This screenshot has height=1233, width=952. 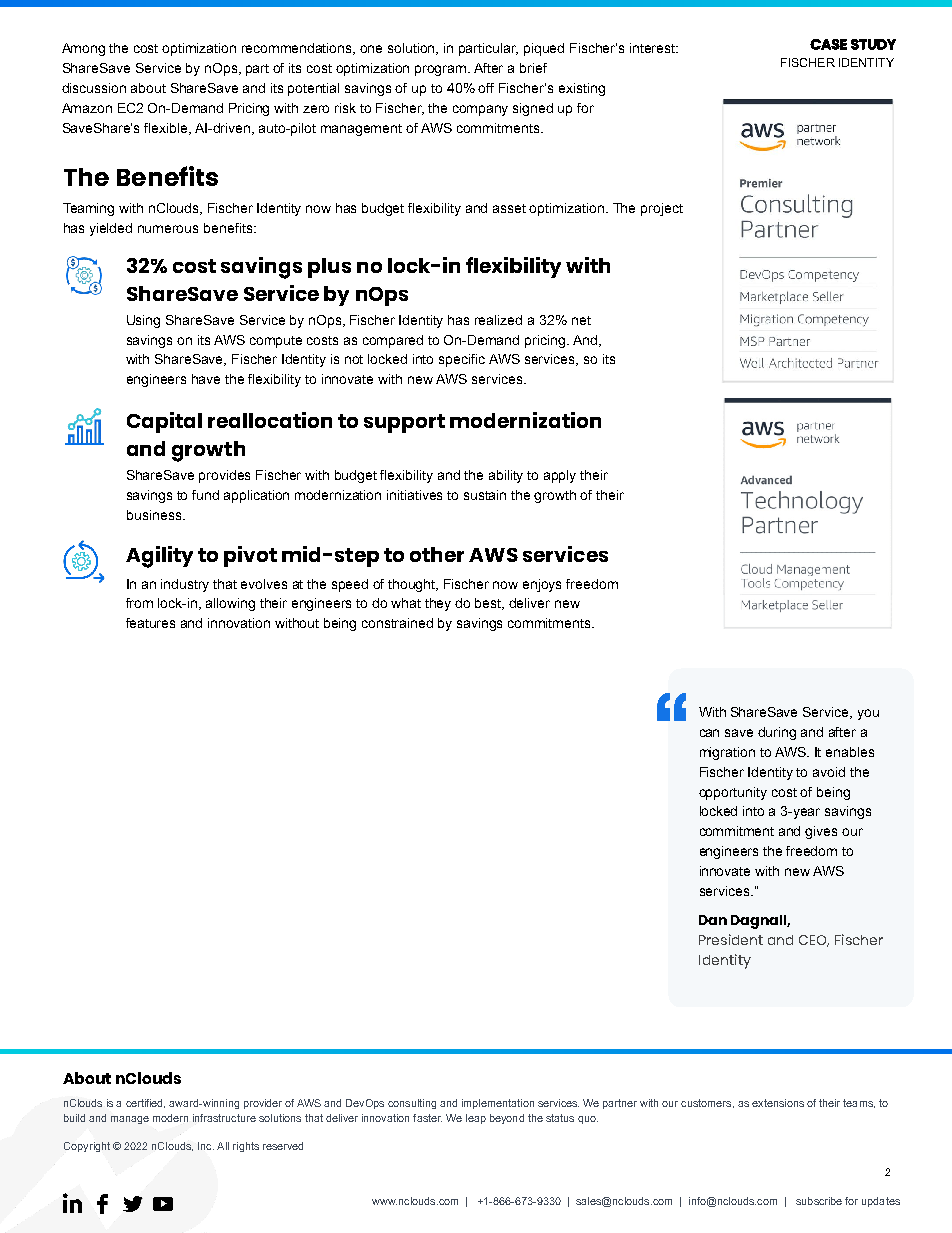 What do you see at coordinates (167, 129) in the screenshot?
I see `flexible` at bounding box center [167, 129].
